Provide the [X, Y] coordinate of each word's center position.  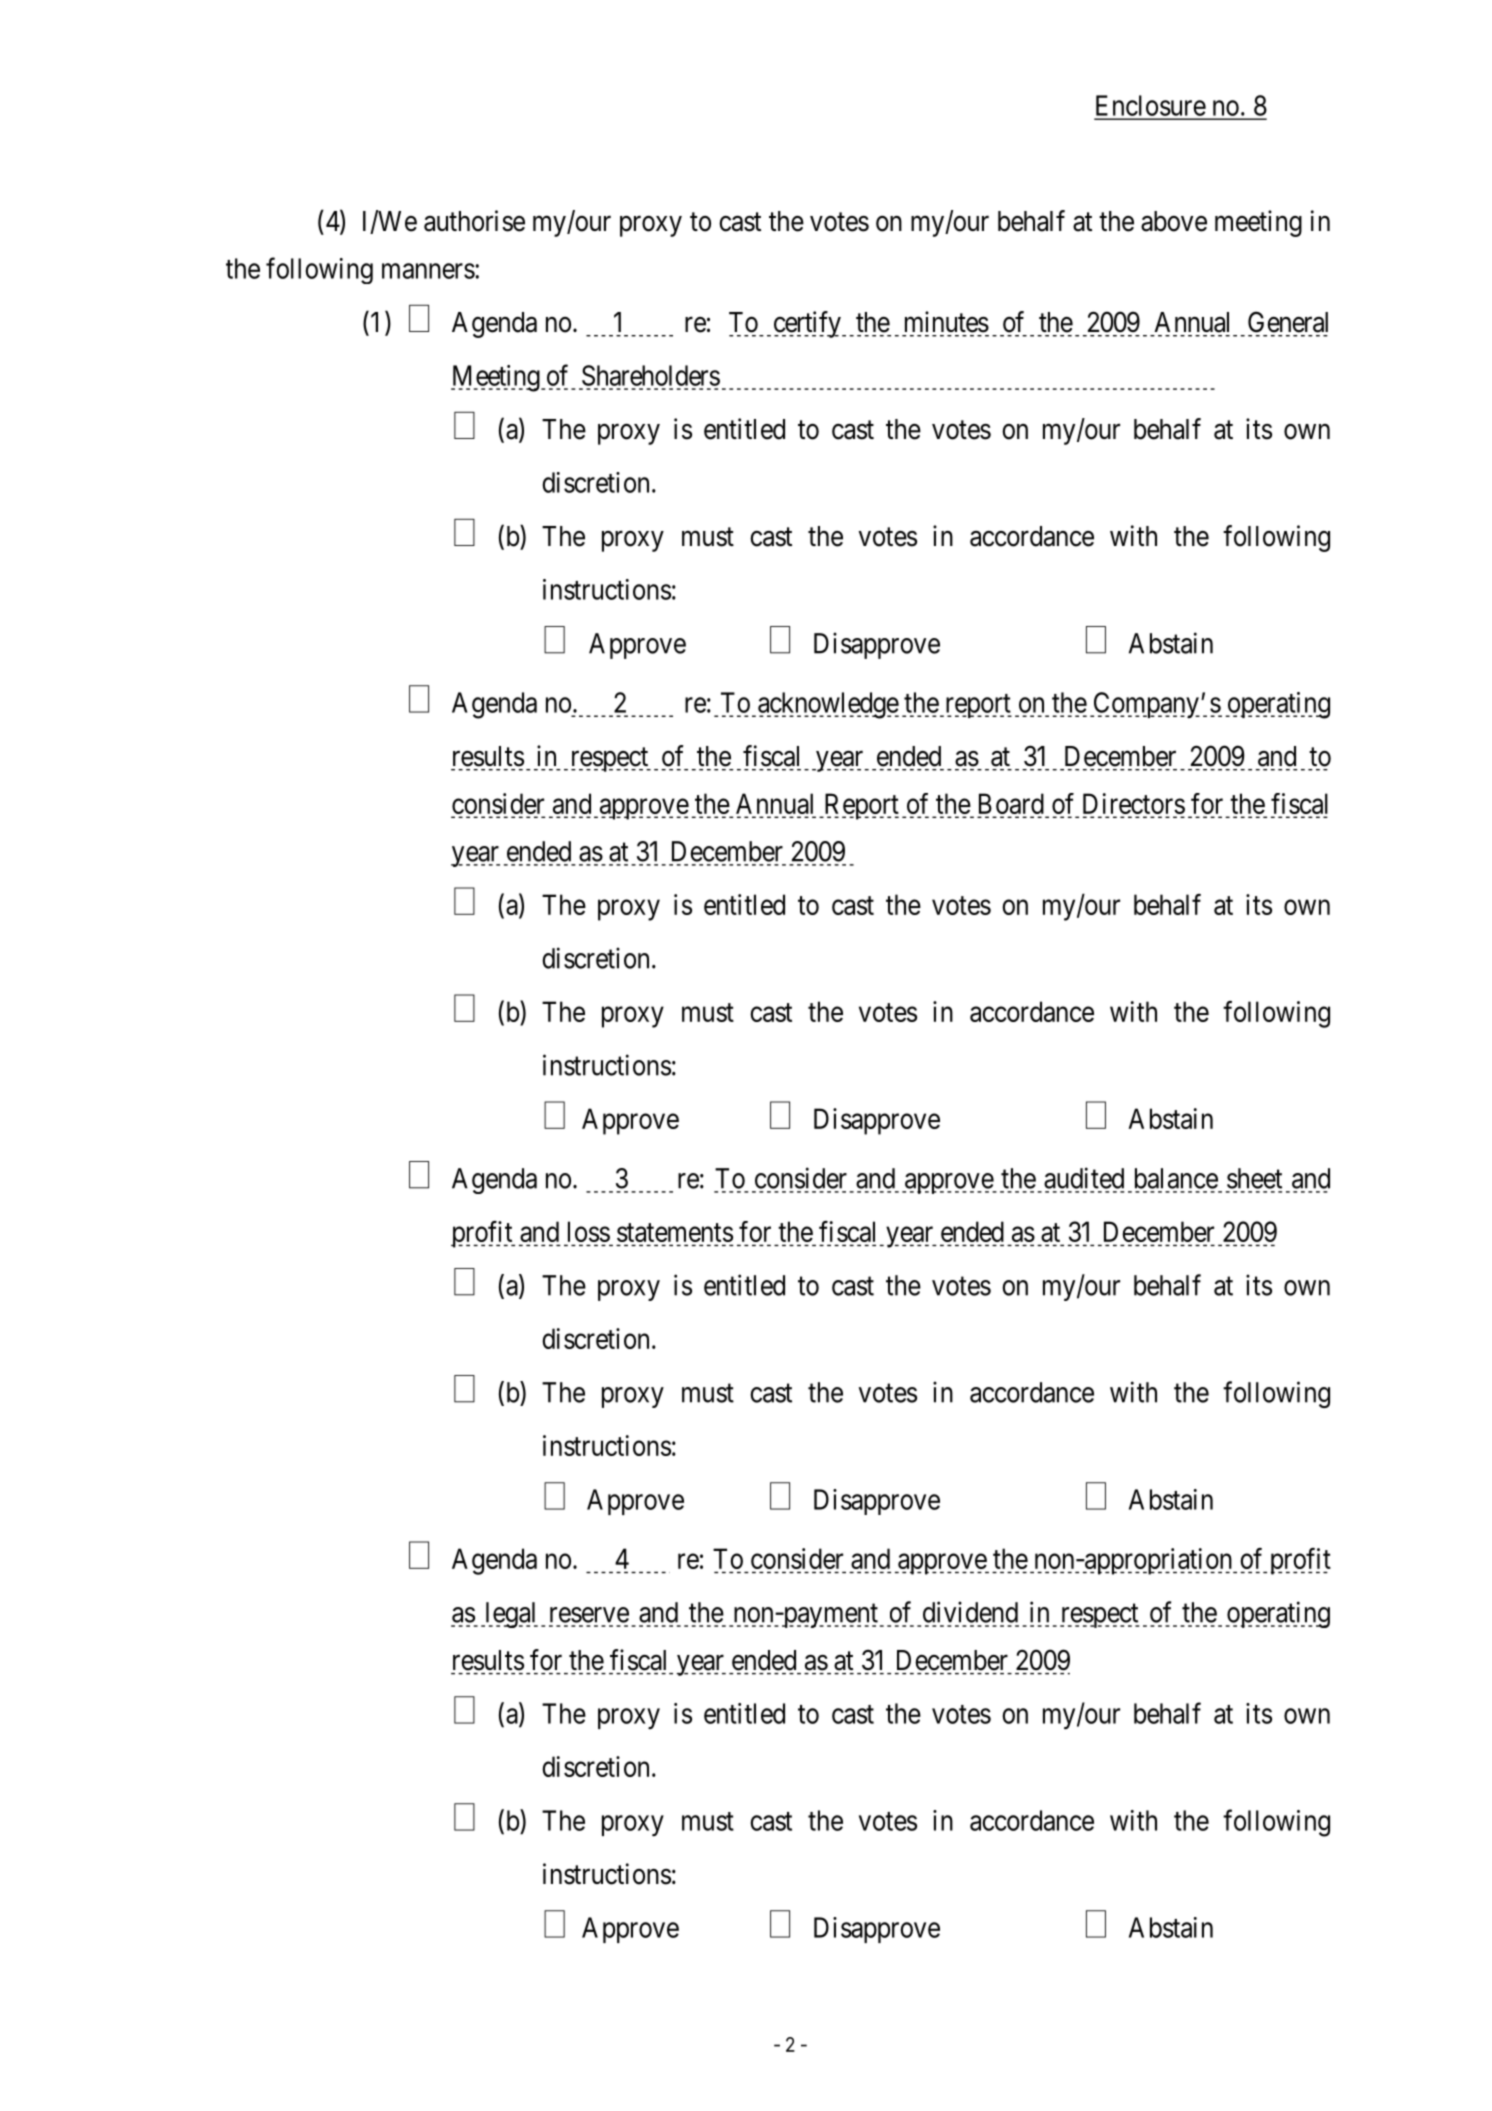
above [1174, 221]
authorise [474, 221]
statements [675, 1232]
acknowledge [828, 705]
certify [808, 324]
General [1288, 322]
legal [510, 1615]
